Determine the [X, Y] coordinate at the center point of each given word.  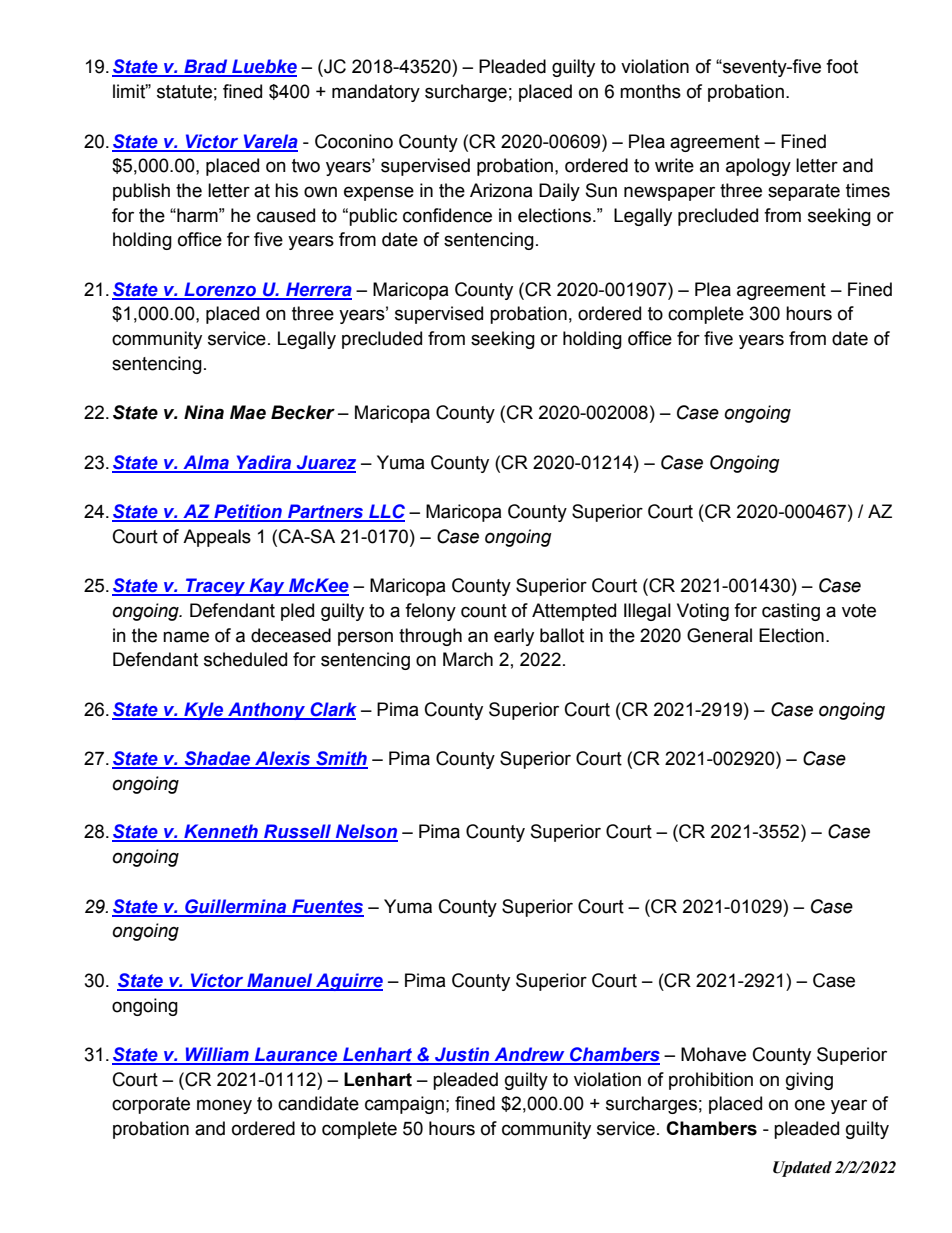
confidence [447, 215]
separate [804, 192]
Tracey [216, 587]
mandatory [376, 93]
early [514, 637]
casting [791, 612]
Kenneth [221, 832]
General [719, 635]
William [217, 1055]
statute [184, 92]
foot [842, 66]
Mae [248, 412]
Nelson [366, 832]
